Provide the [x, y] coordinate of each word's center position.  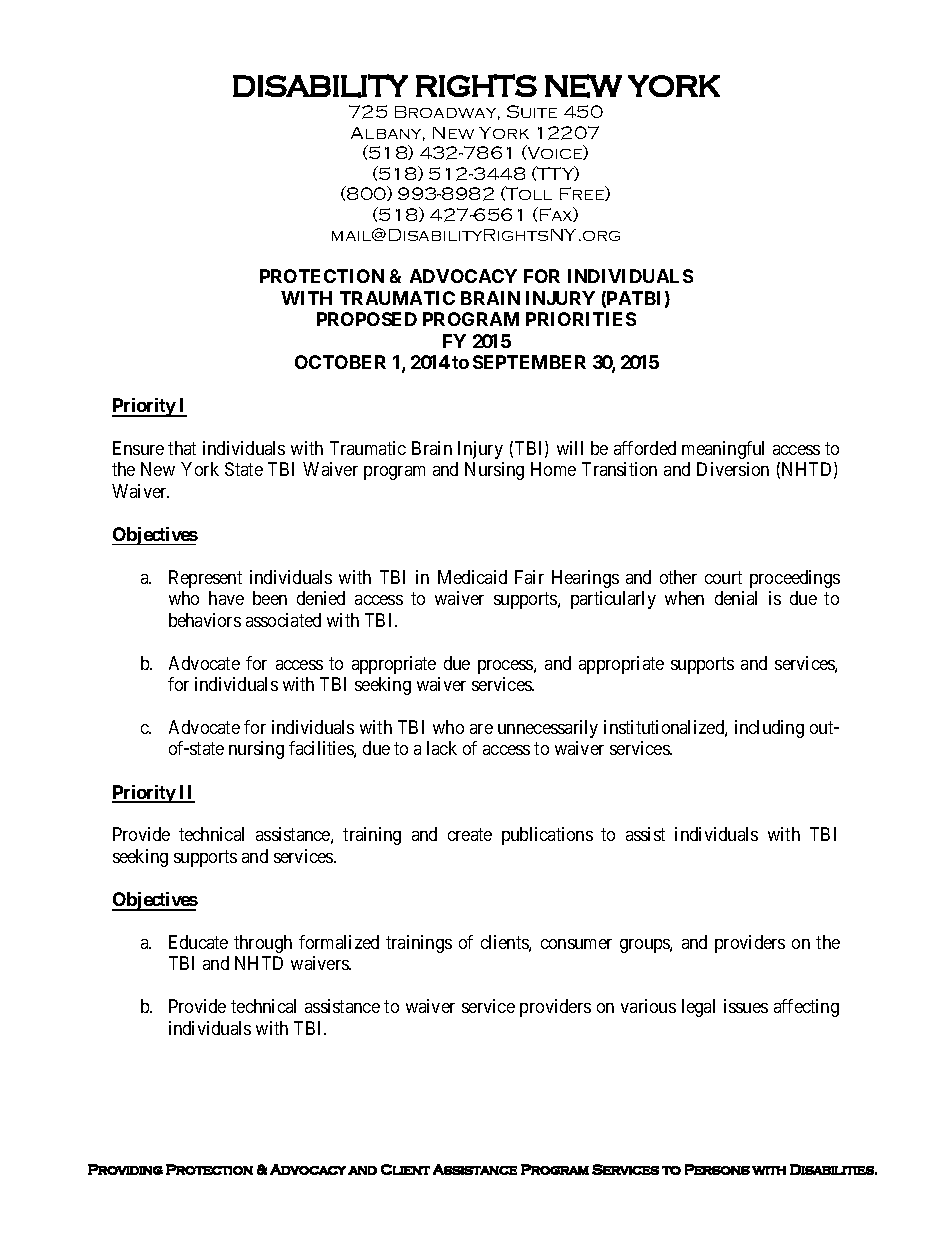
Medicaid [472, 577]
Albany [388, 134]
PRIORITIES [581, 319]
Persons [717, 1169]
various [648, 1006]
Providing [125, 1169]
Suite [532, 111]
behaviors [205, 620]
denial [736, 598]
